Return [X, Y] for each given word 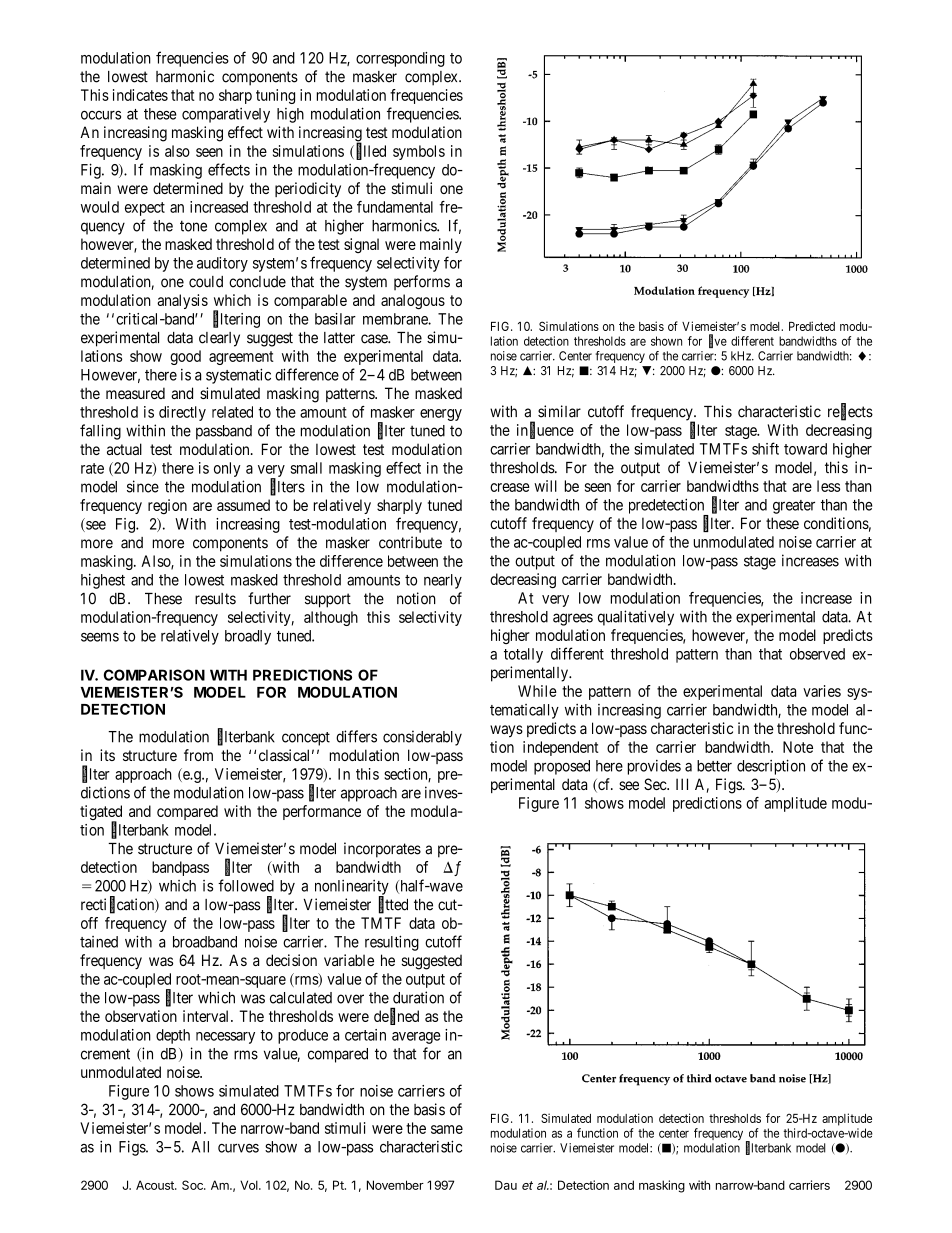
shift [765, 448]
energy [441, 415]
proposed [562, 767]
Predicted [812, 326]
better [714, 766]
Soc [193, 1185]
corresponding [400, 59]
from [198, 755]
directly [182, 413]
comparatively [226, 115]
